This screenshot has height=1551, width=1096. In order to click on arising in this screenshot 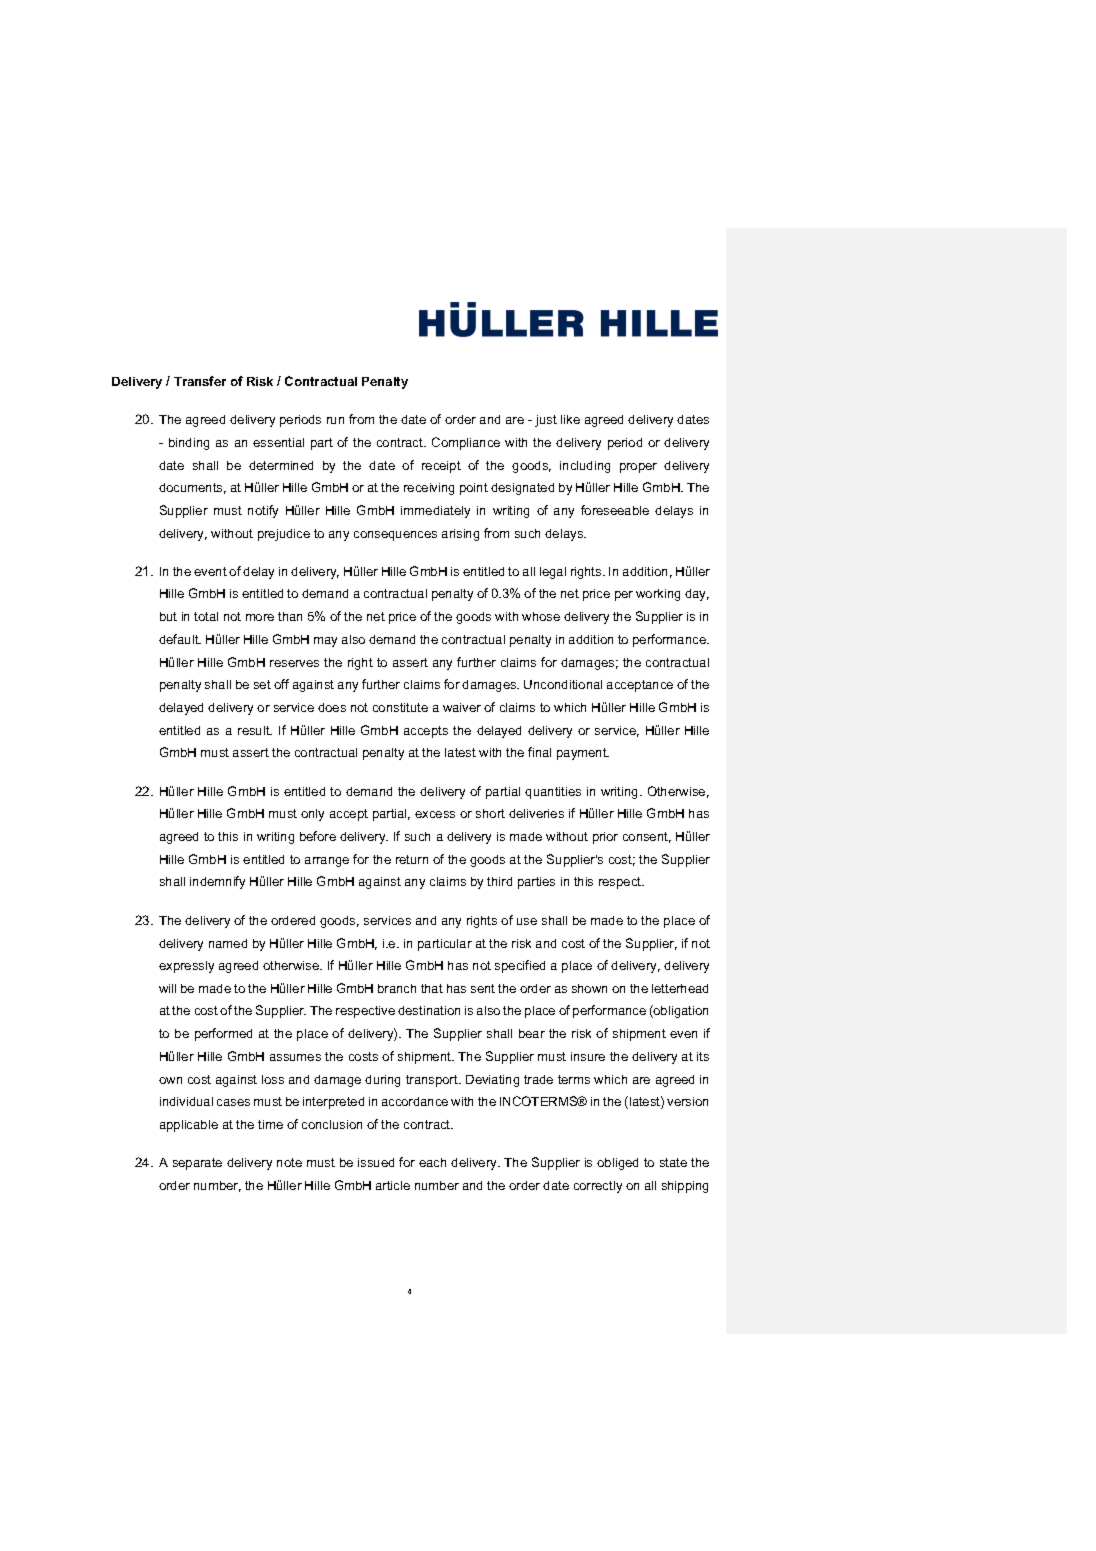, I will do `click(460, 535)`.
